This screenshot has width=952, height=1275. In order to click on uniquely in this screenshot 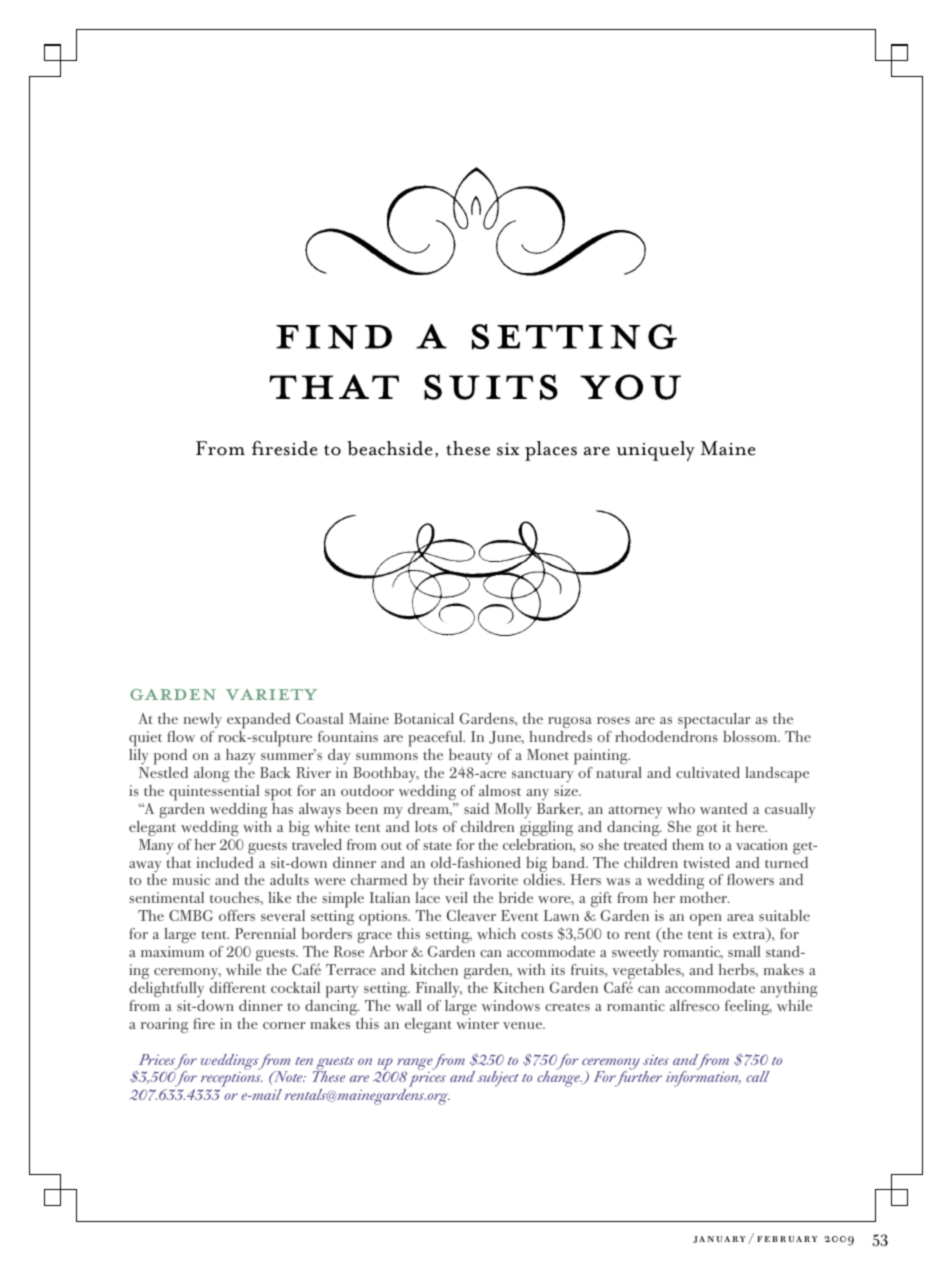, I will do `click(655, 451)`.
